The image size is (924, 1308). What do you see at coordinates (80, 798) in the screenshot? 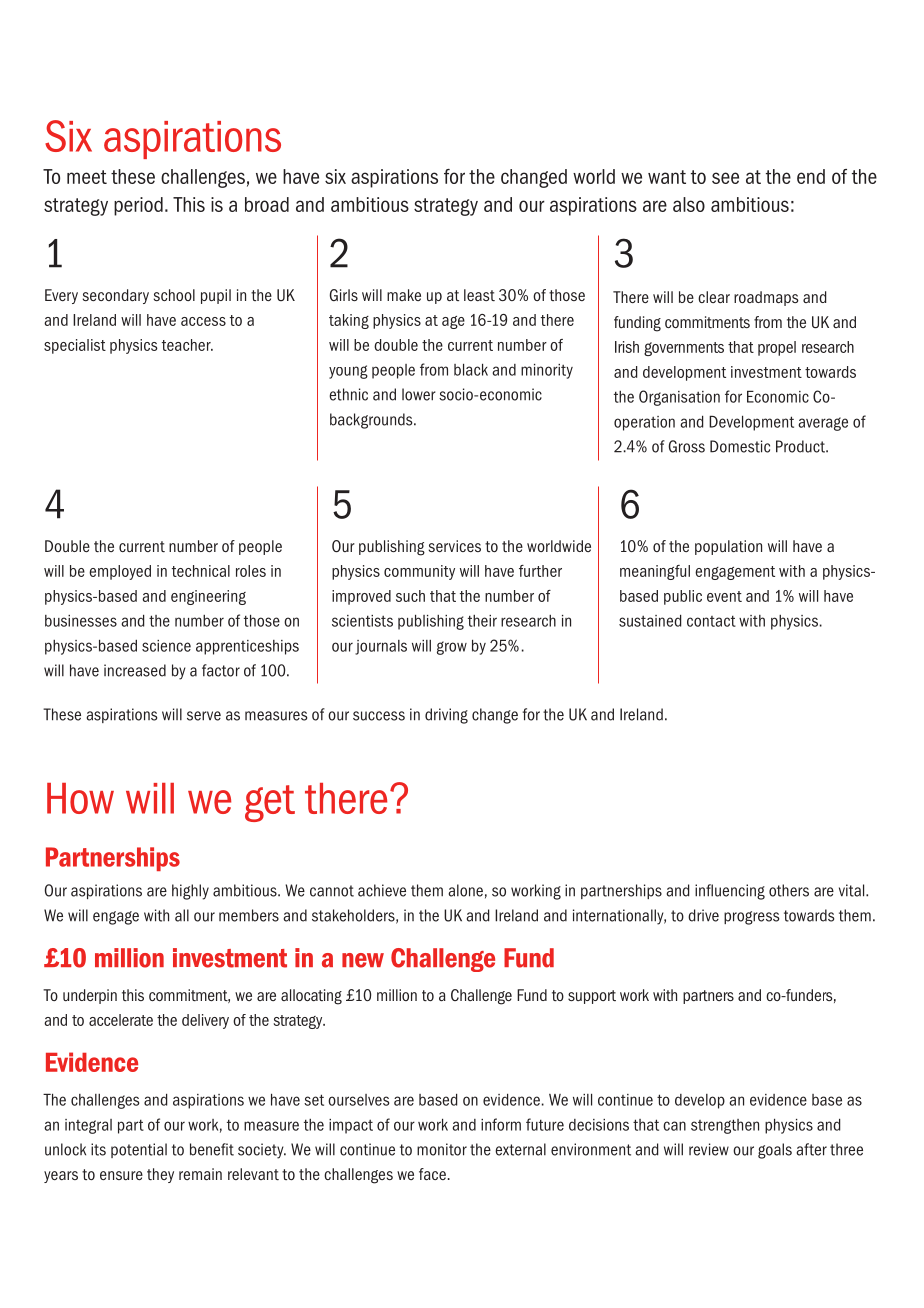
I see `How` at bounding box center [80, 798].
